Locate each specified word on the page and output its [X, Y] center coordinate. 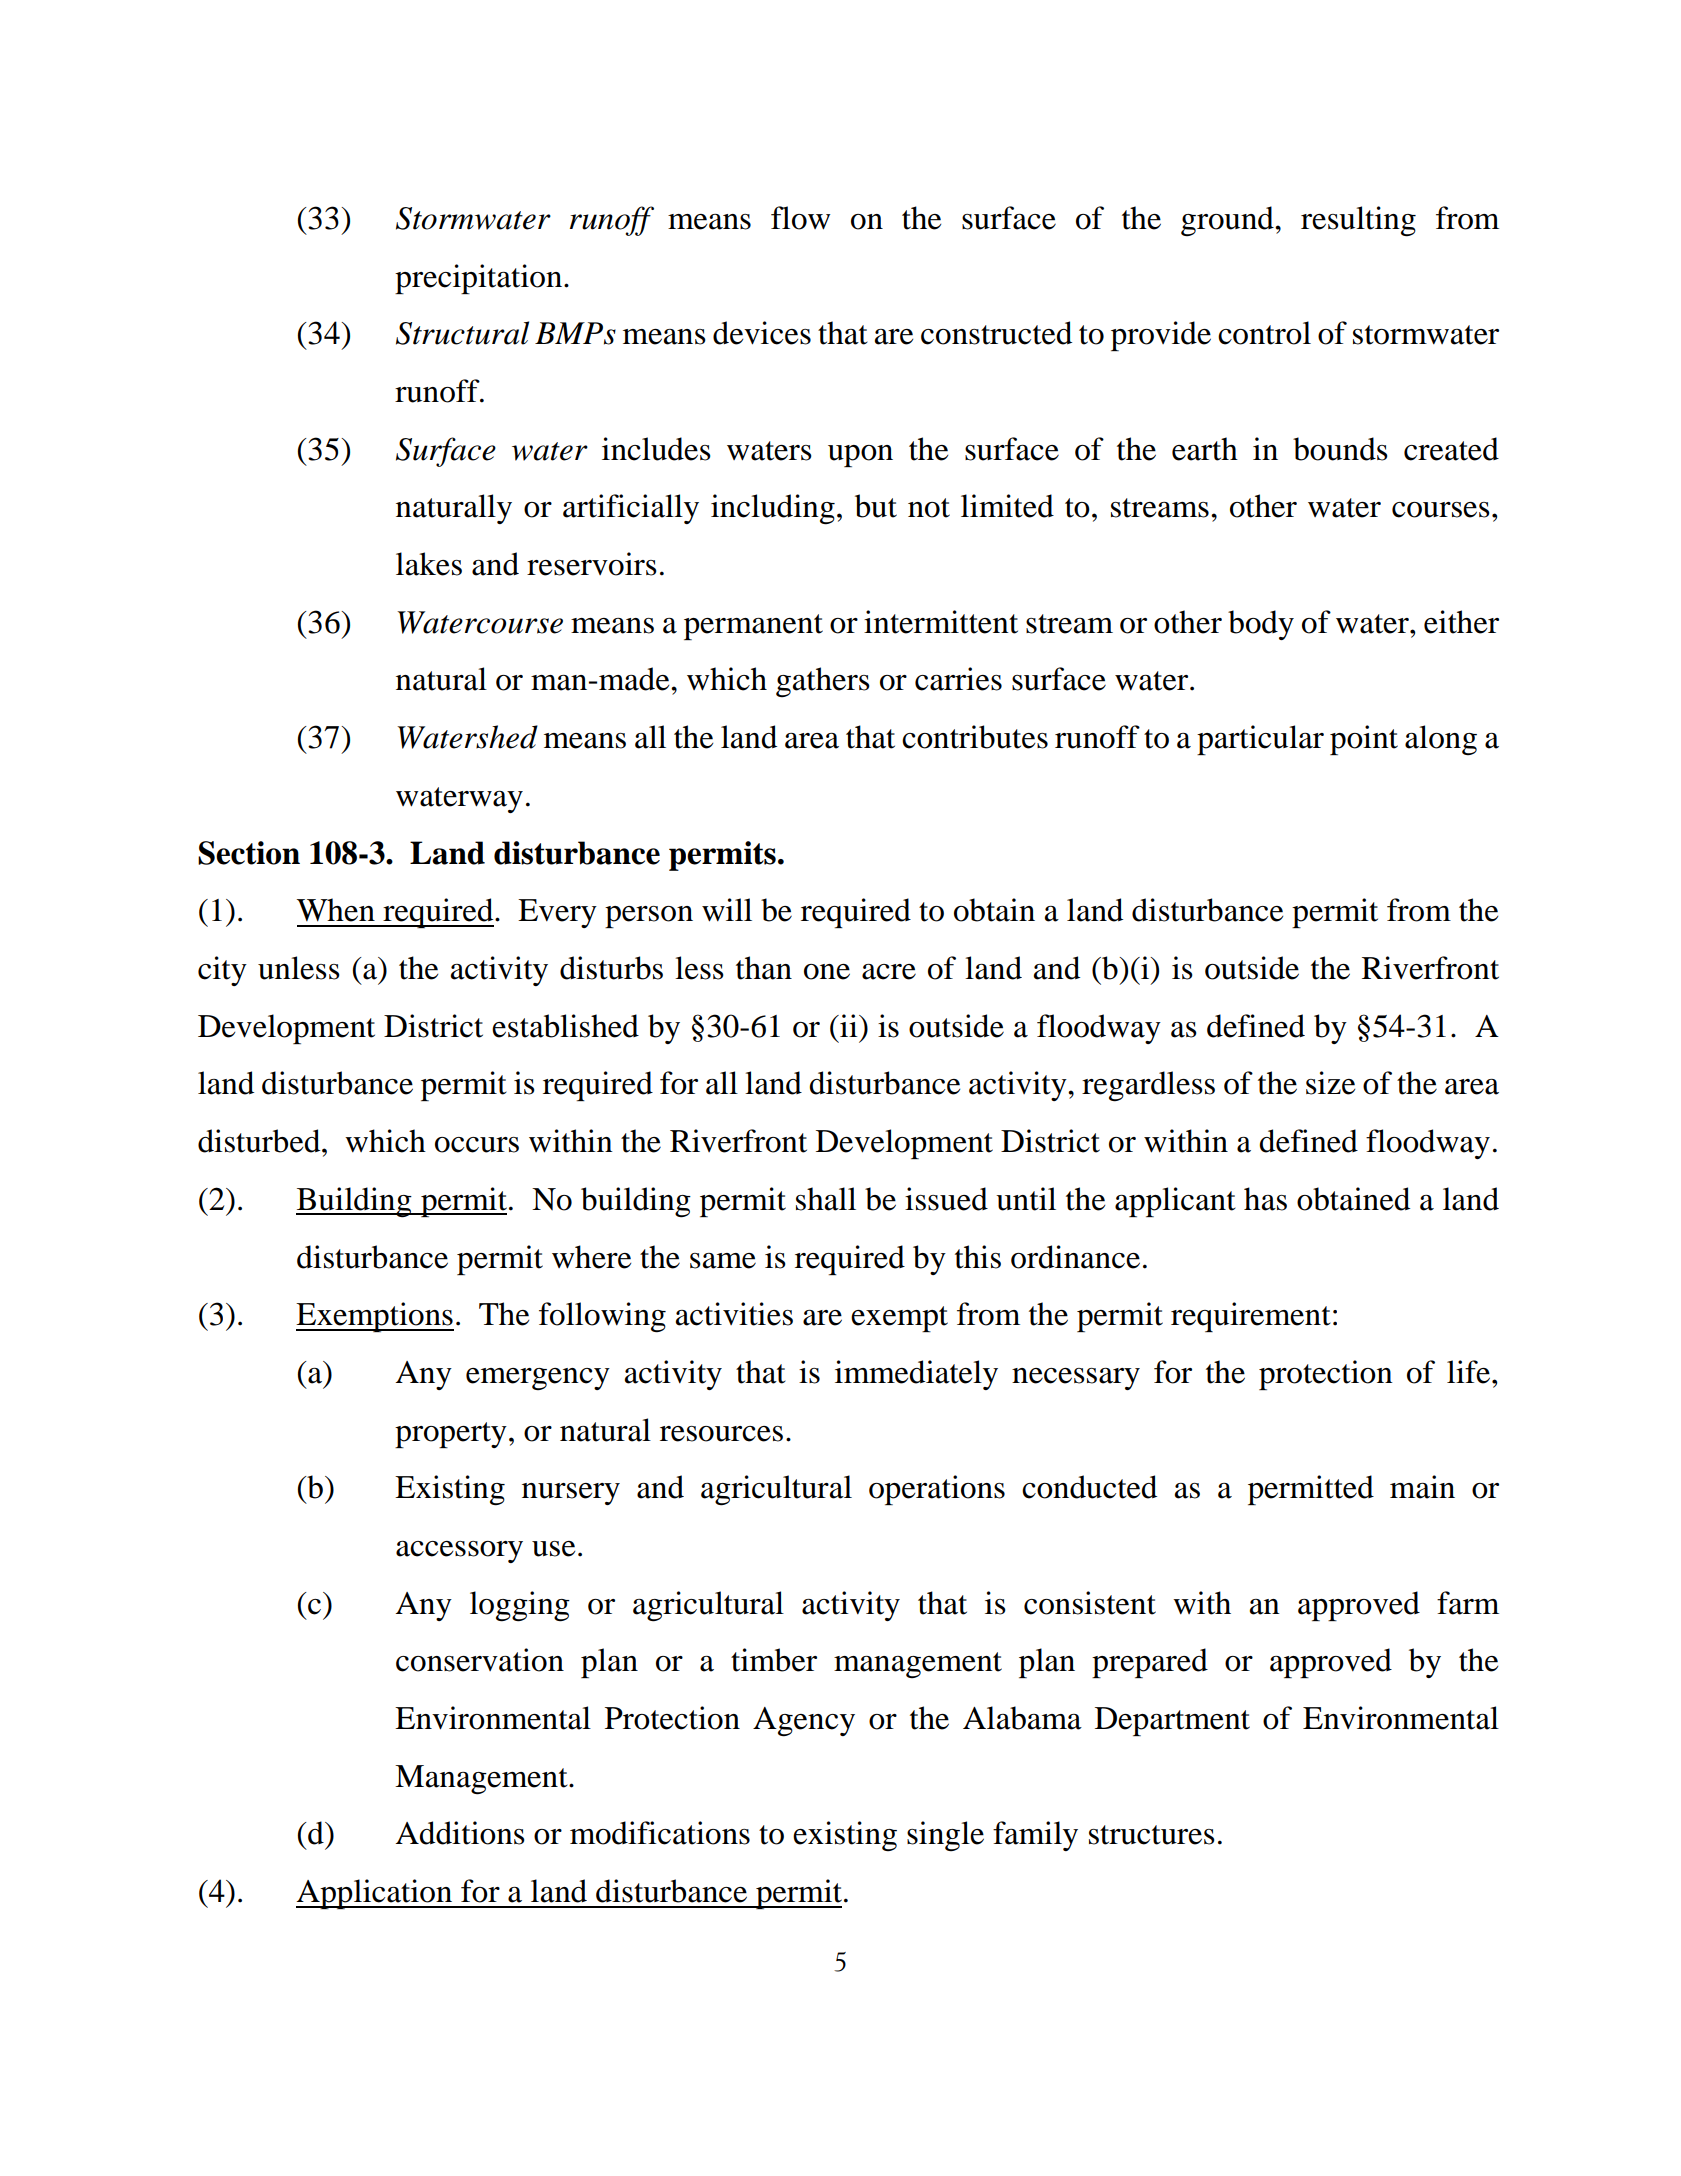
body [1261, 625]
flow [800, 218]
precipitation [480, 279]
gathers [823, 682]
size [1330, 1083]
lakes [429, 564]
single [945, 1836]
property [451, 1435]
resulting [1358, 221]
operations [937, 1490]
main [1422, 1487]
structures [1152, 1835]
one [827, 972]
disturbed [260, 1141]
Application [375, 1894]
